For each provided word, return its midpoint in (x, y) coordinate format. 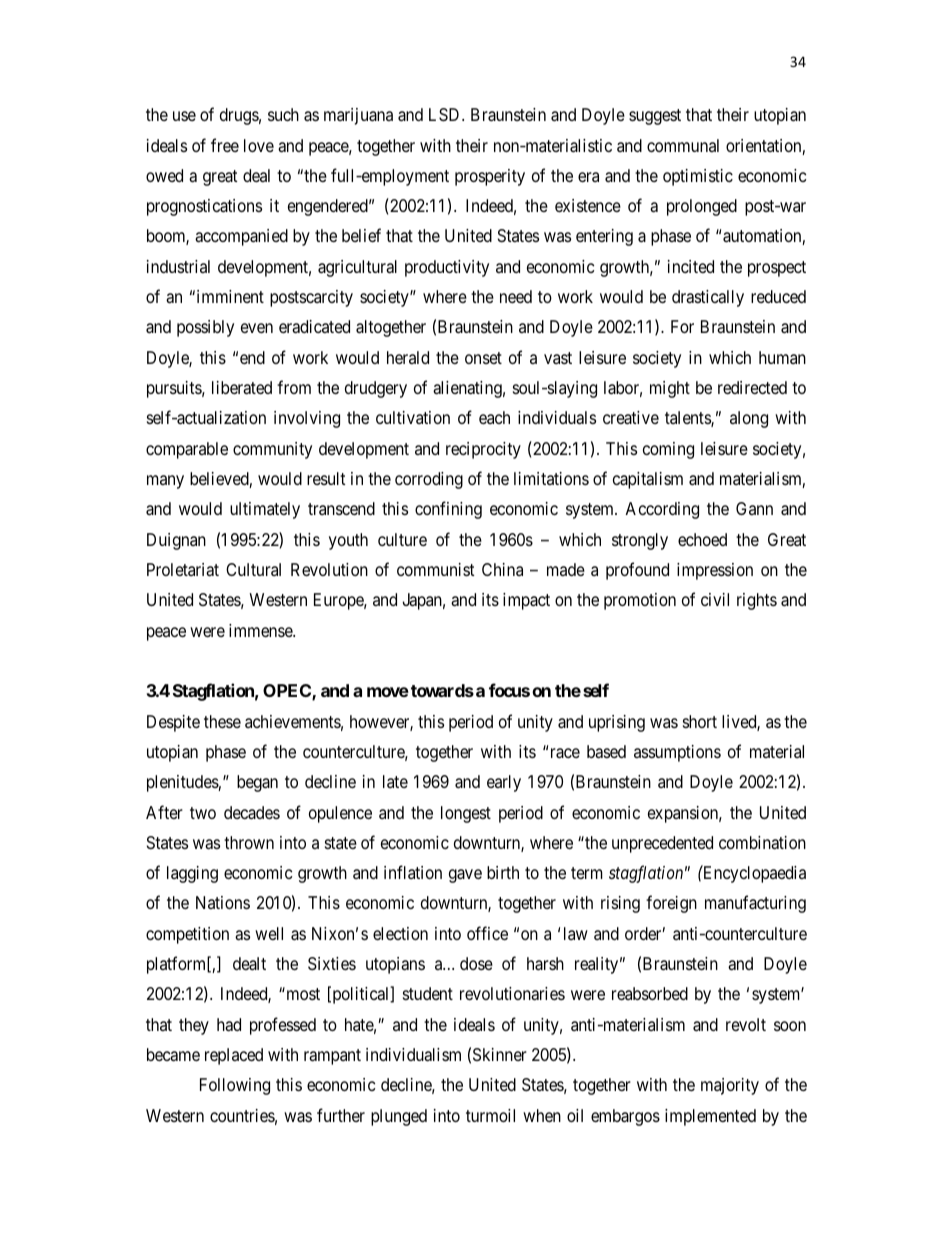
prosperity (490, 177)
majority (730, 1086)
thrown (249, 842)
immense (261, 630)
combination (762, 843)
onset (483, 358)
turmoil (490, 1115)
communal (683, 145)
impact (526, 601)
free (225, 145)
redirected (752, 387)
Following (235, 1086)
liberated (242, 388)
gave (465, 876)
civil (715, 599)
